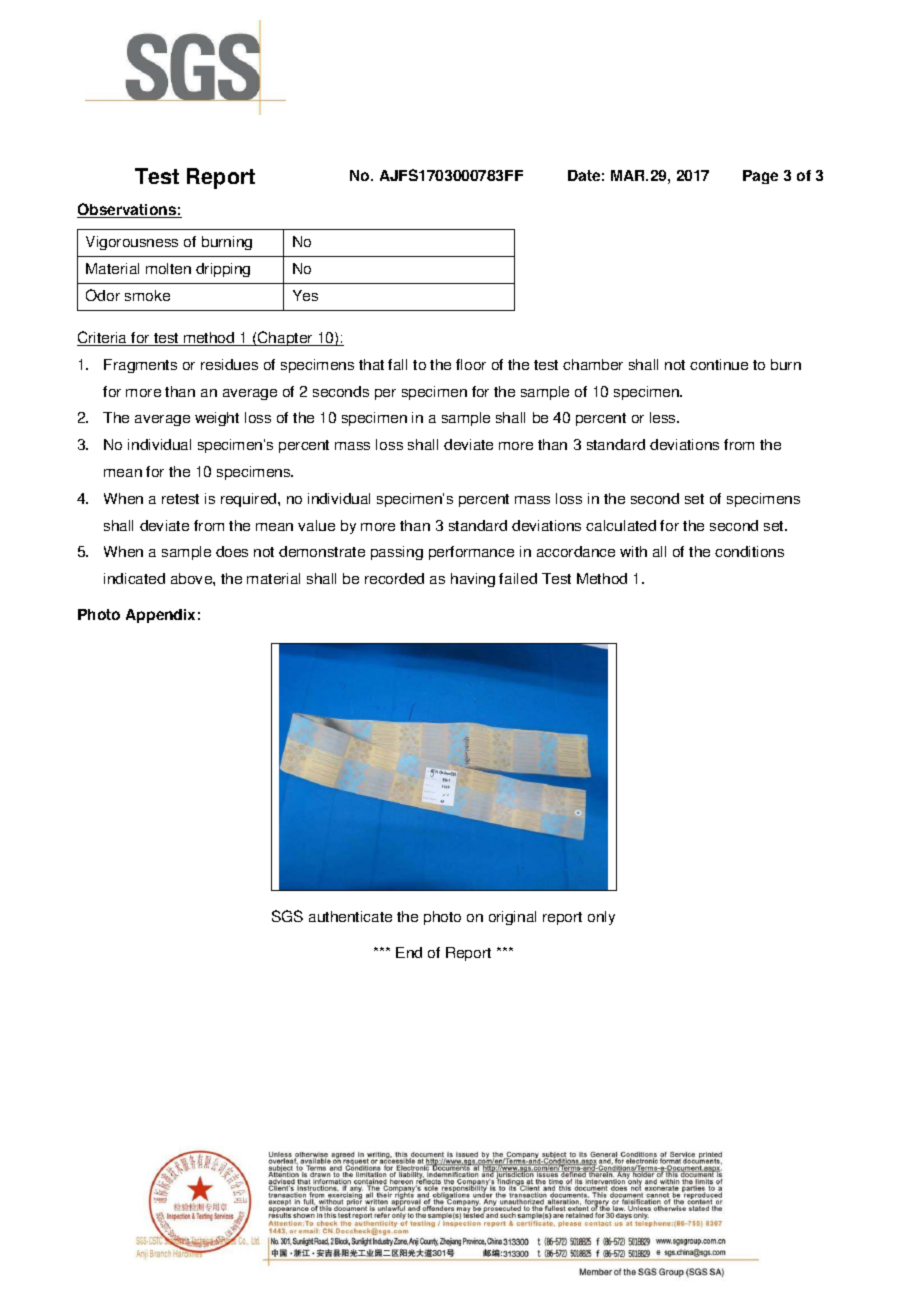 The image size is (924, 1308). What do you see at coordinates (601, 918) in the screenshot?
I see `only` at bounding box center [601, 918].
